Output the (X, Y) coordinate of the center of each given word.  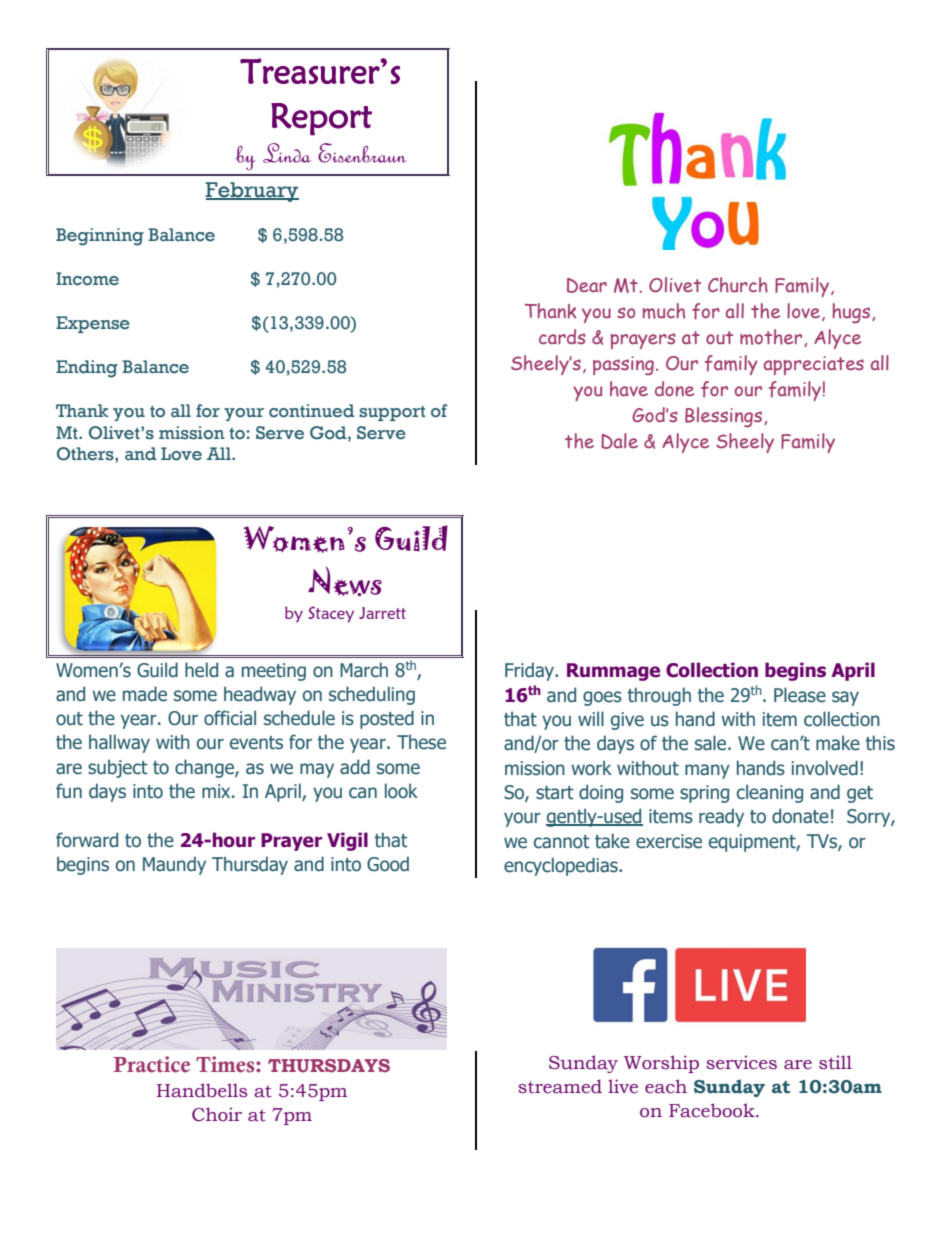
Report (321, 119)
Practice (151, 1064)
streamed (560, 1086)
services (741, 1062)
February (252, 192)
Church (738, 285)
